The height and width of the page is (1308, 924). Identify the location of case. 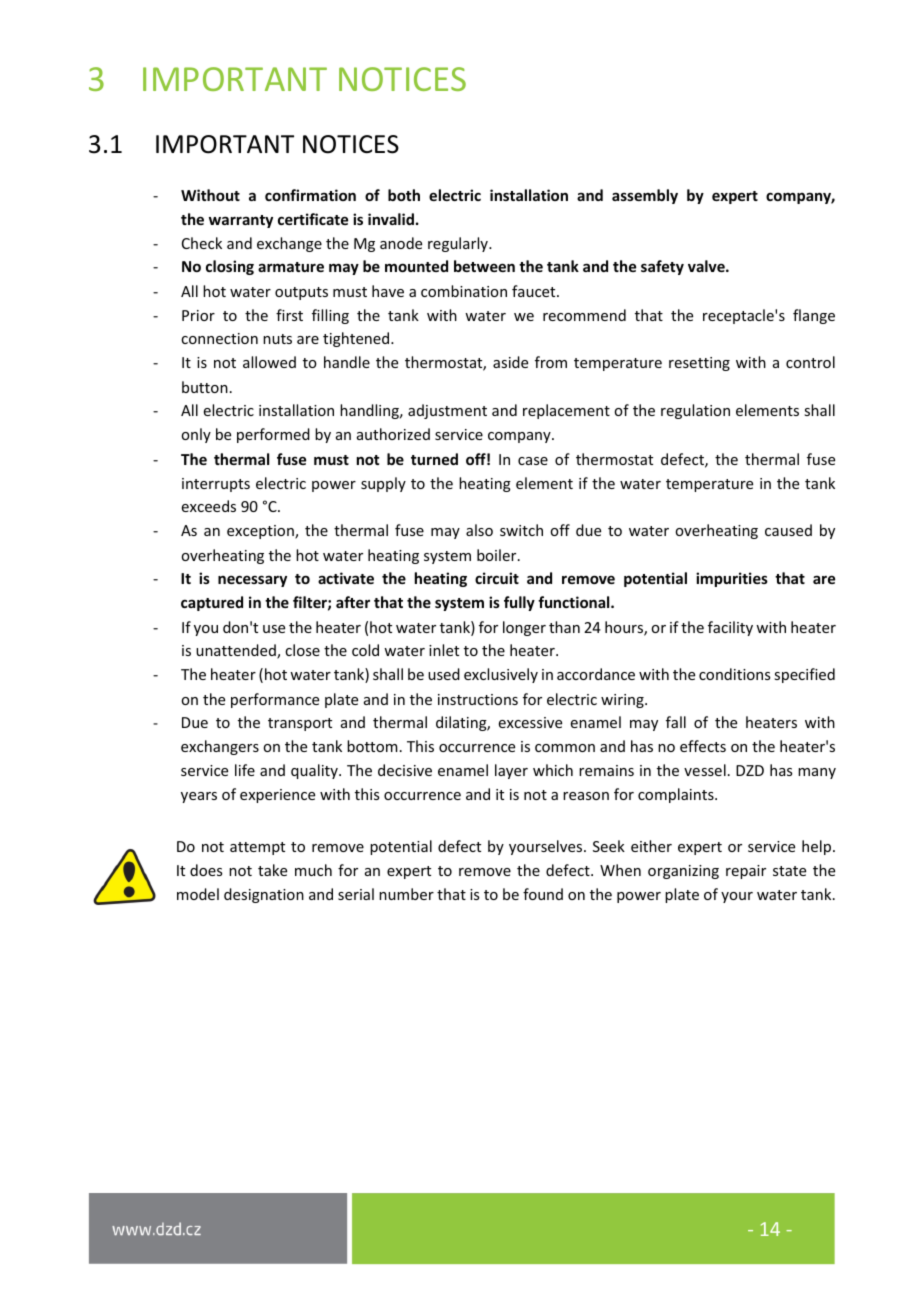
(533, 461).
